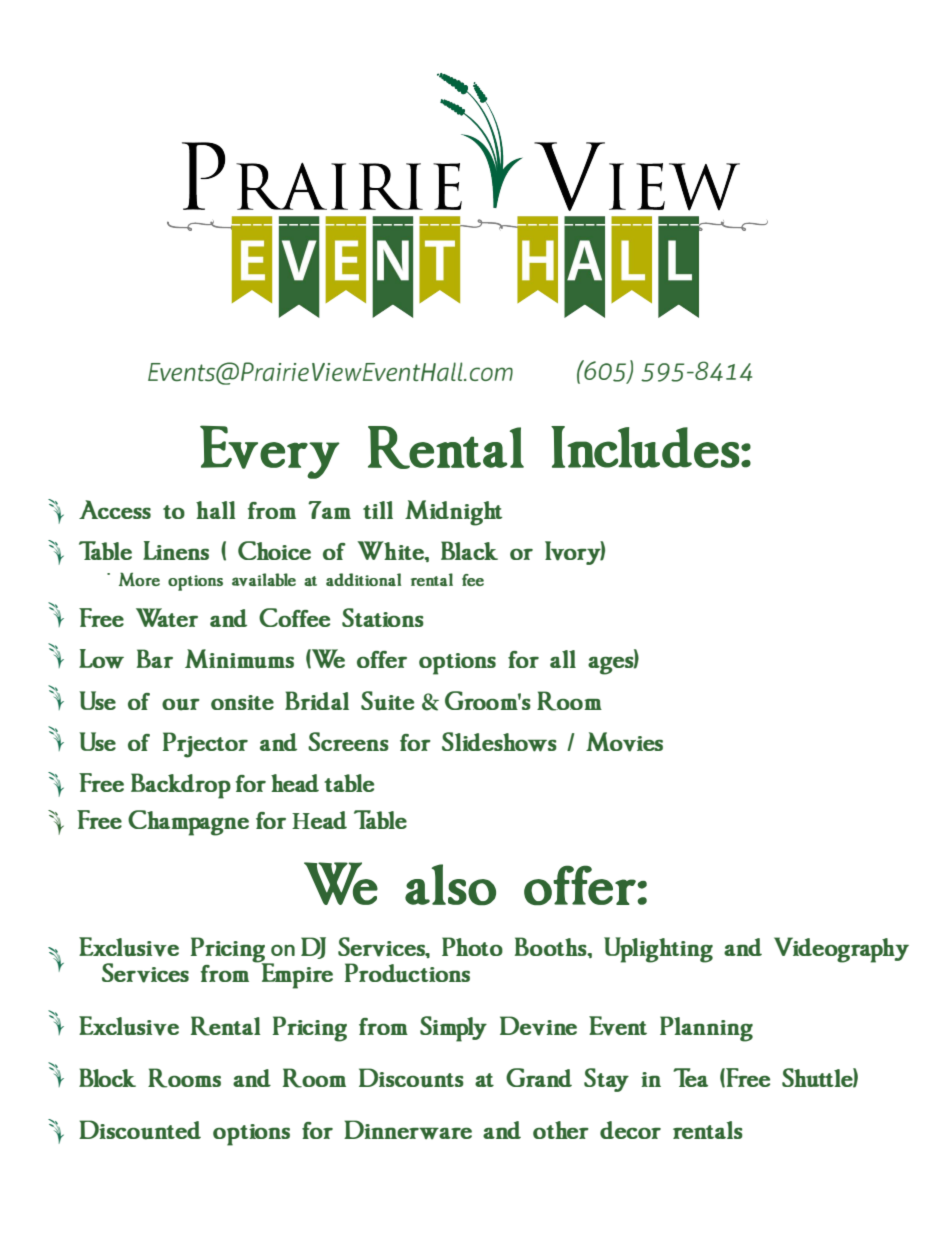 The height and width of the screenshot is (1233, 952). What do you see at coordinates (624, 742) in the screenshot?
I see `Movies` at bounding box center [624, 742].
